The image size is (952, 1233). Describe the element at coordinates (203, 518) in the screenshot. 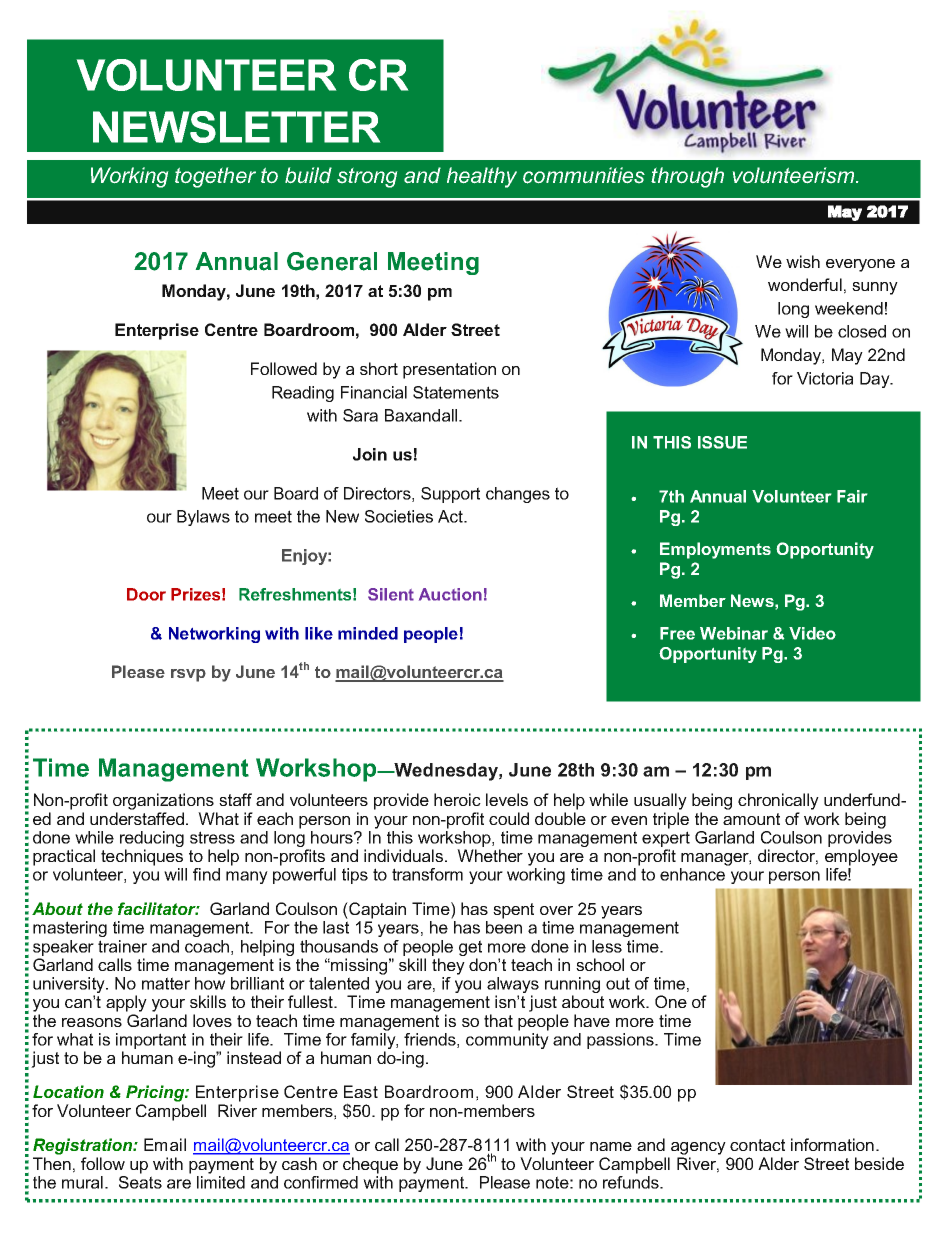

I see `Bylaws` at that location.
